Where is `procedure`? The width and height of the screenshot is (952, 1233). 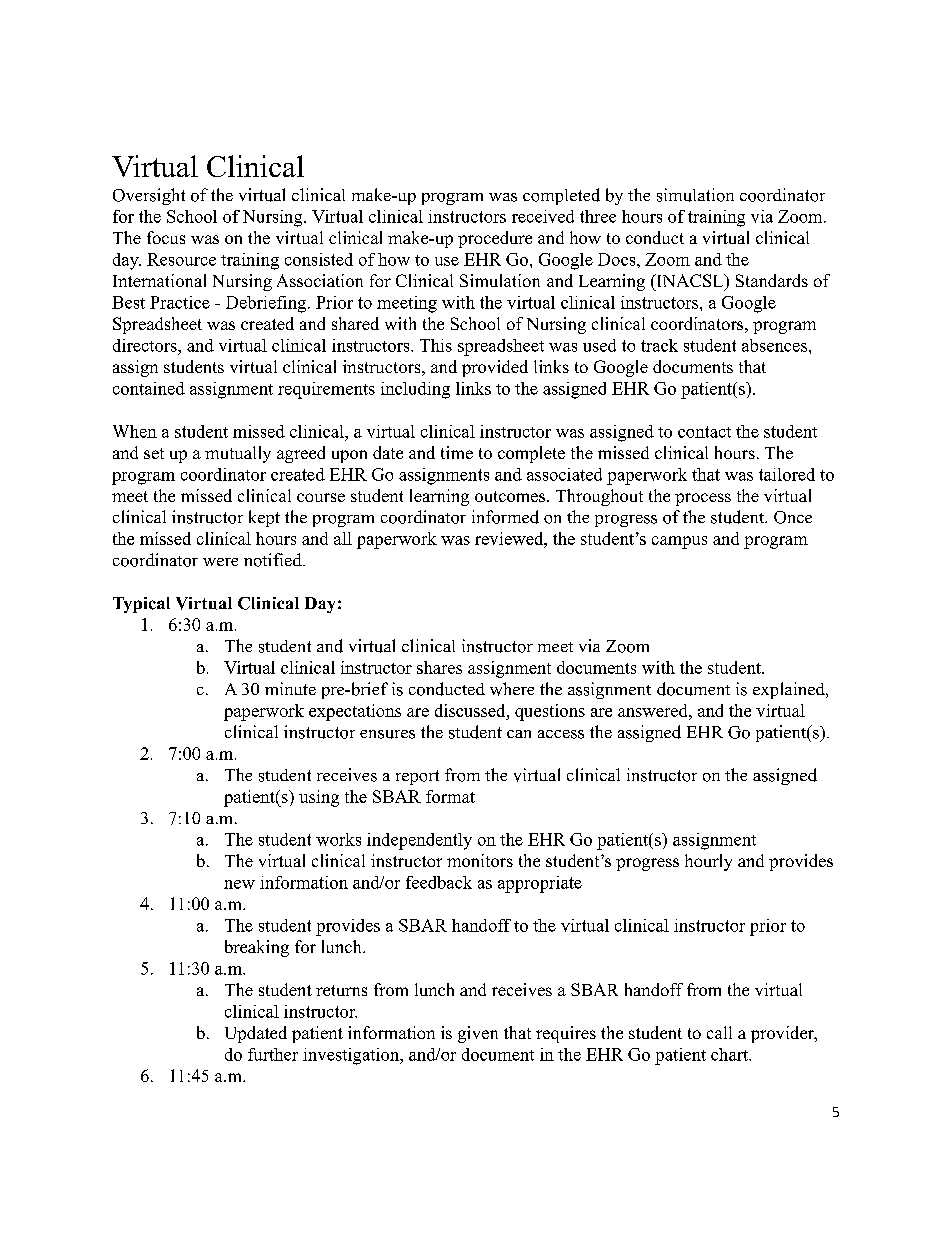 procedure is located at coordinates (495, 239).
